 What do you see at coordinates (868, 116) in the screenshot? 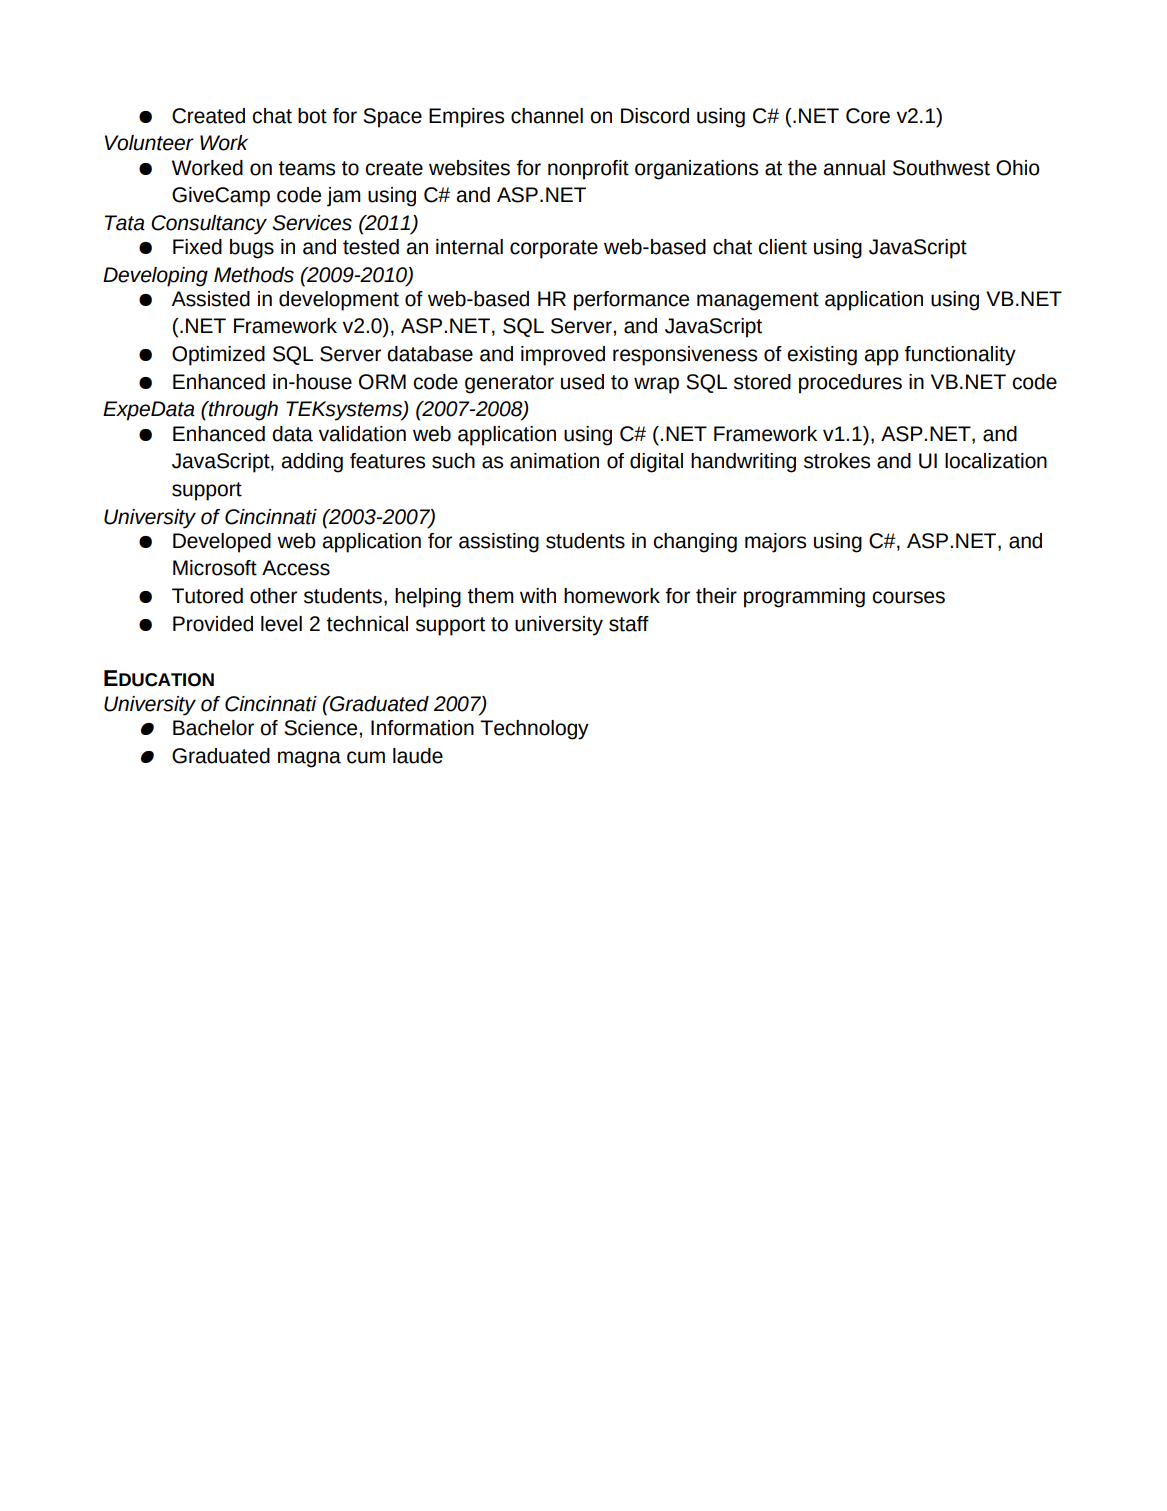
I see `Core` at bounding box center [868, 116].
